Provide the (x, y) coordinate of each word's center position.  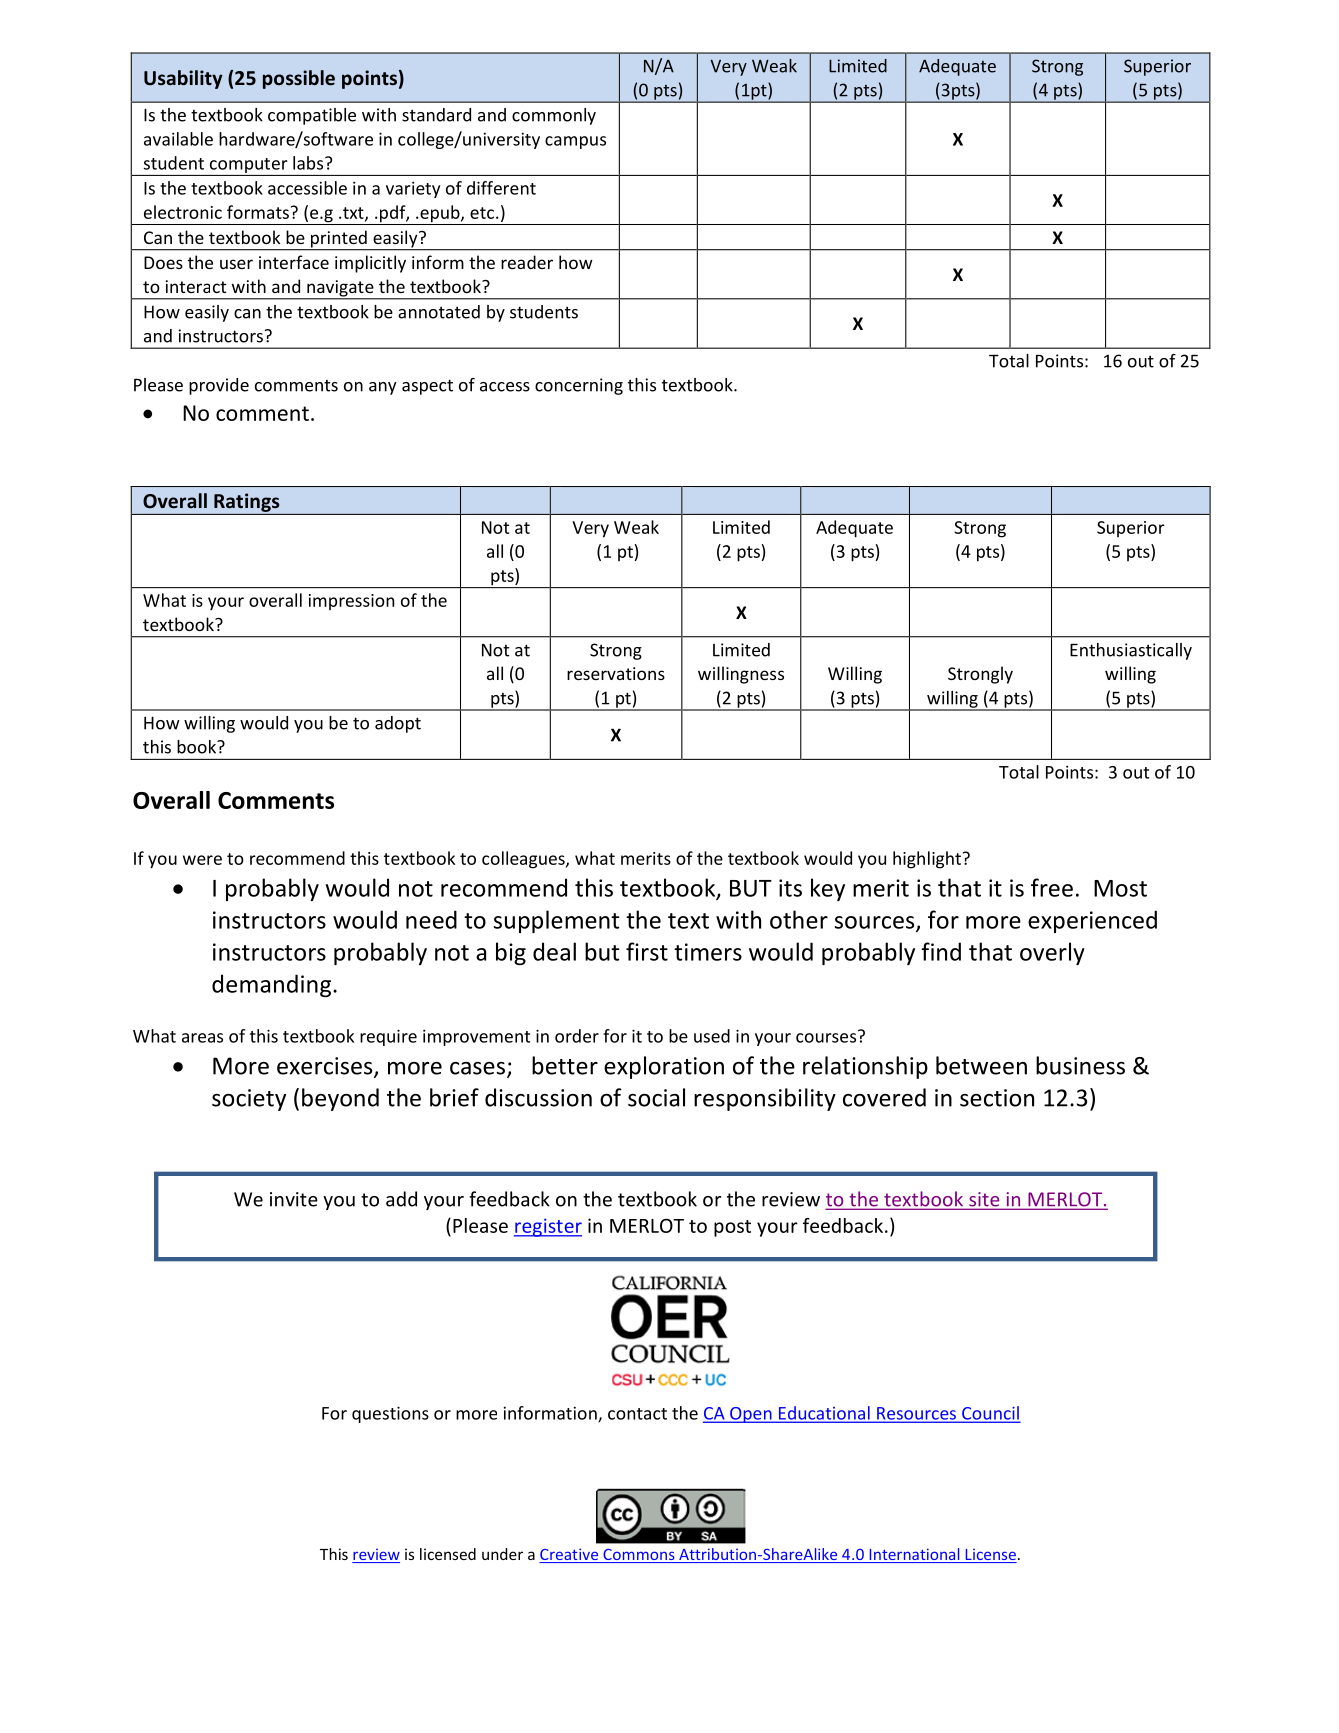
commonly (554, 116)
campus (575, 142)
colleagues (524, 860)
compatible (312, 116)
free (1052, 887)
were (202, 860)
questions (390, 1414)
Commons (639, 1556)
